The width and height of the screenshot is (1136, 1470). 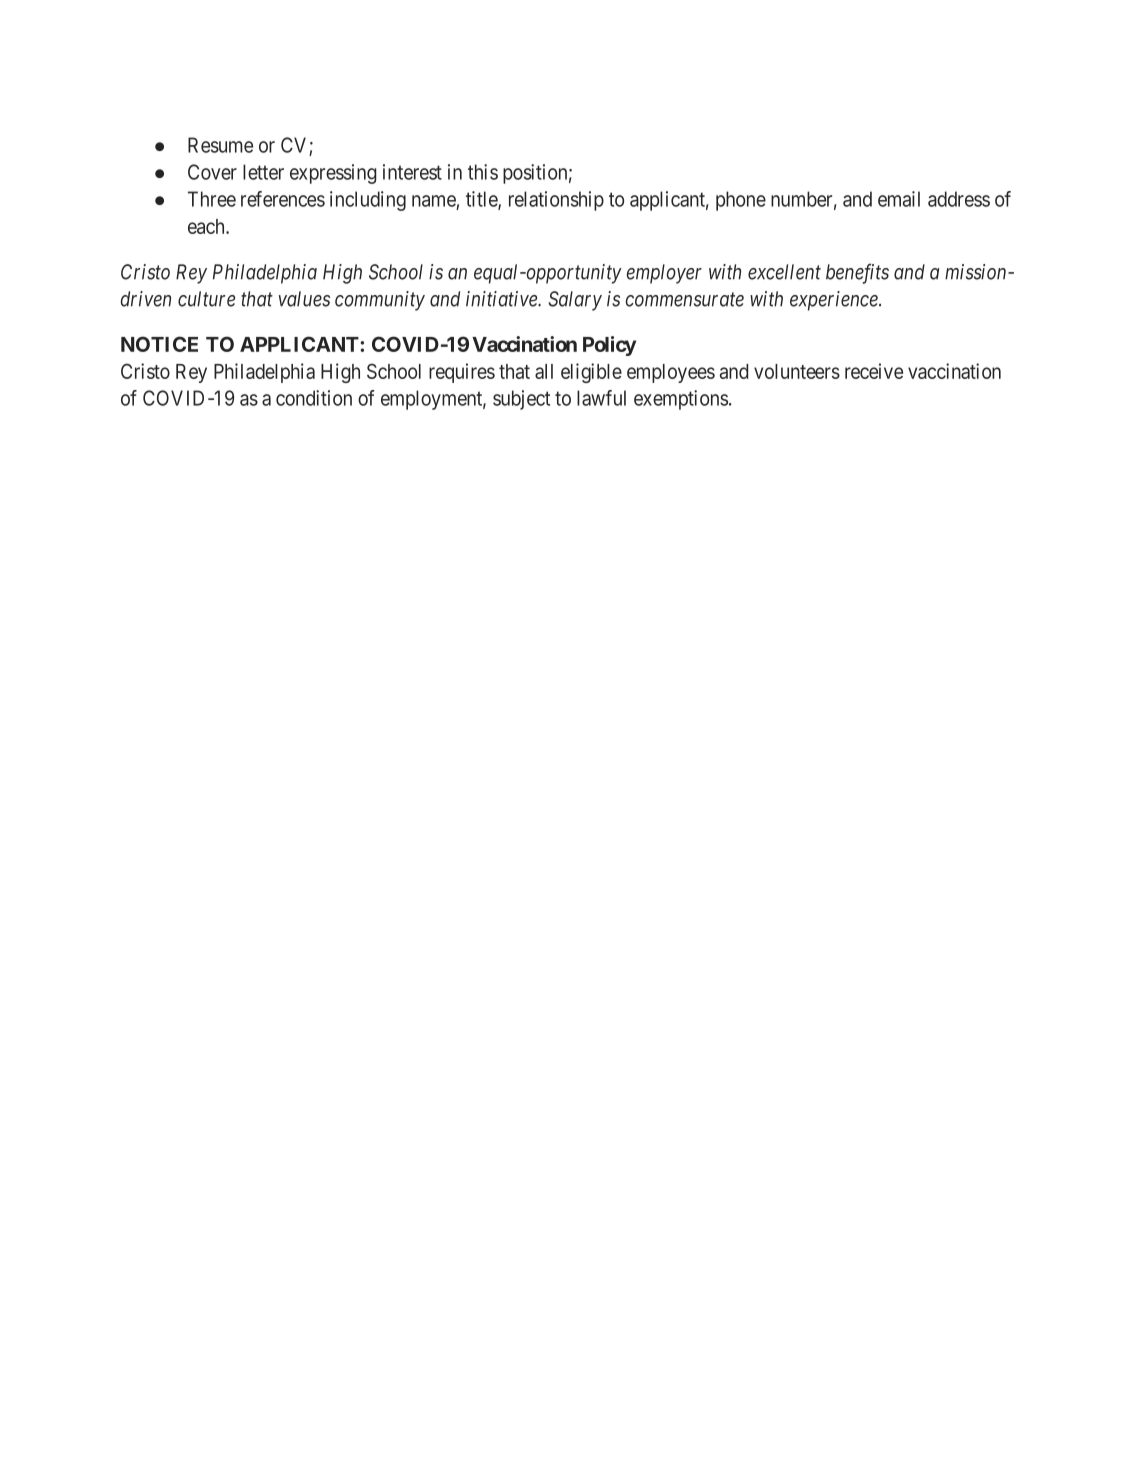 I want to click on lawful, so click(x=601, y=398).
